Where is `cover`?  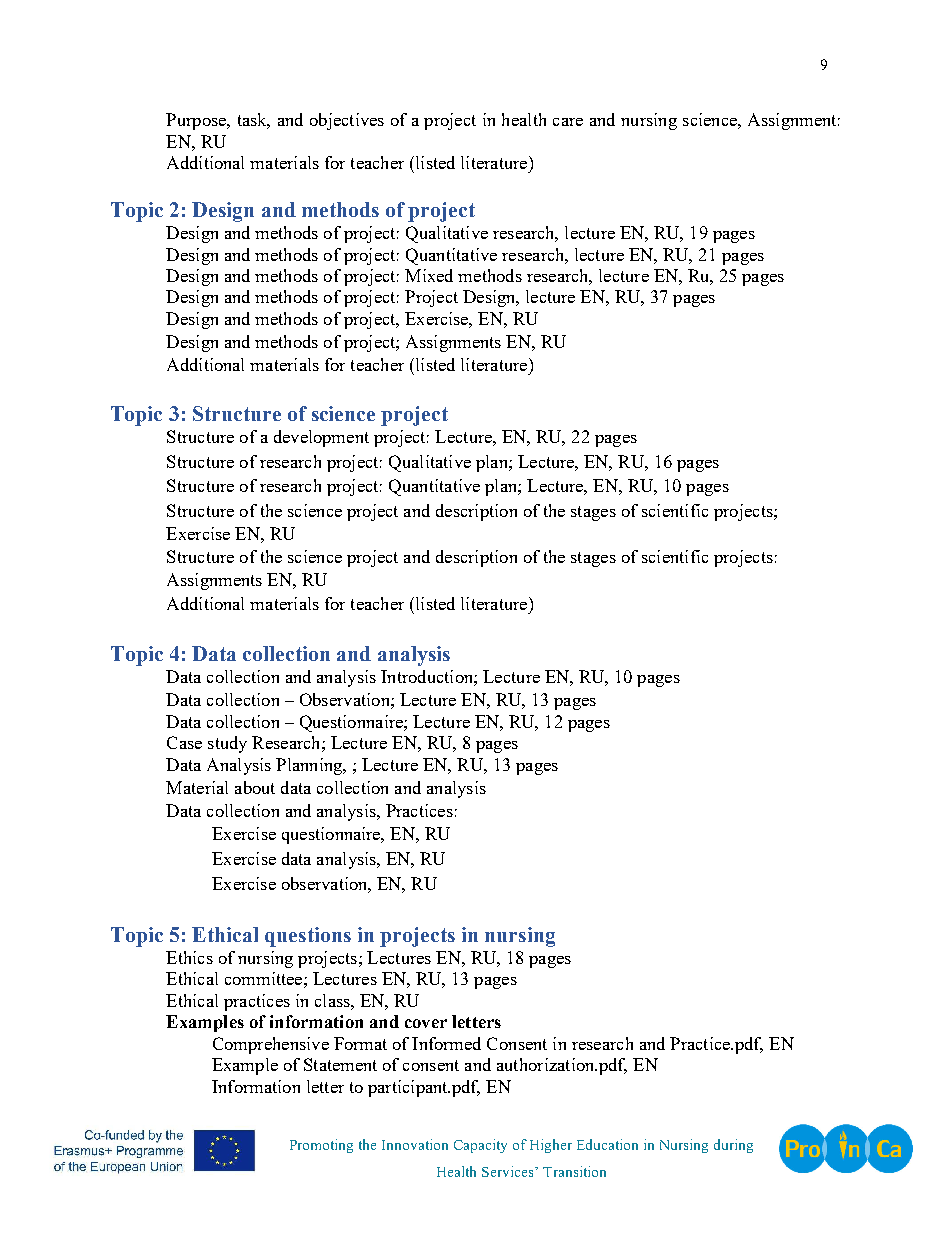
cover is located at coordinates (426, 1023).
